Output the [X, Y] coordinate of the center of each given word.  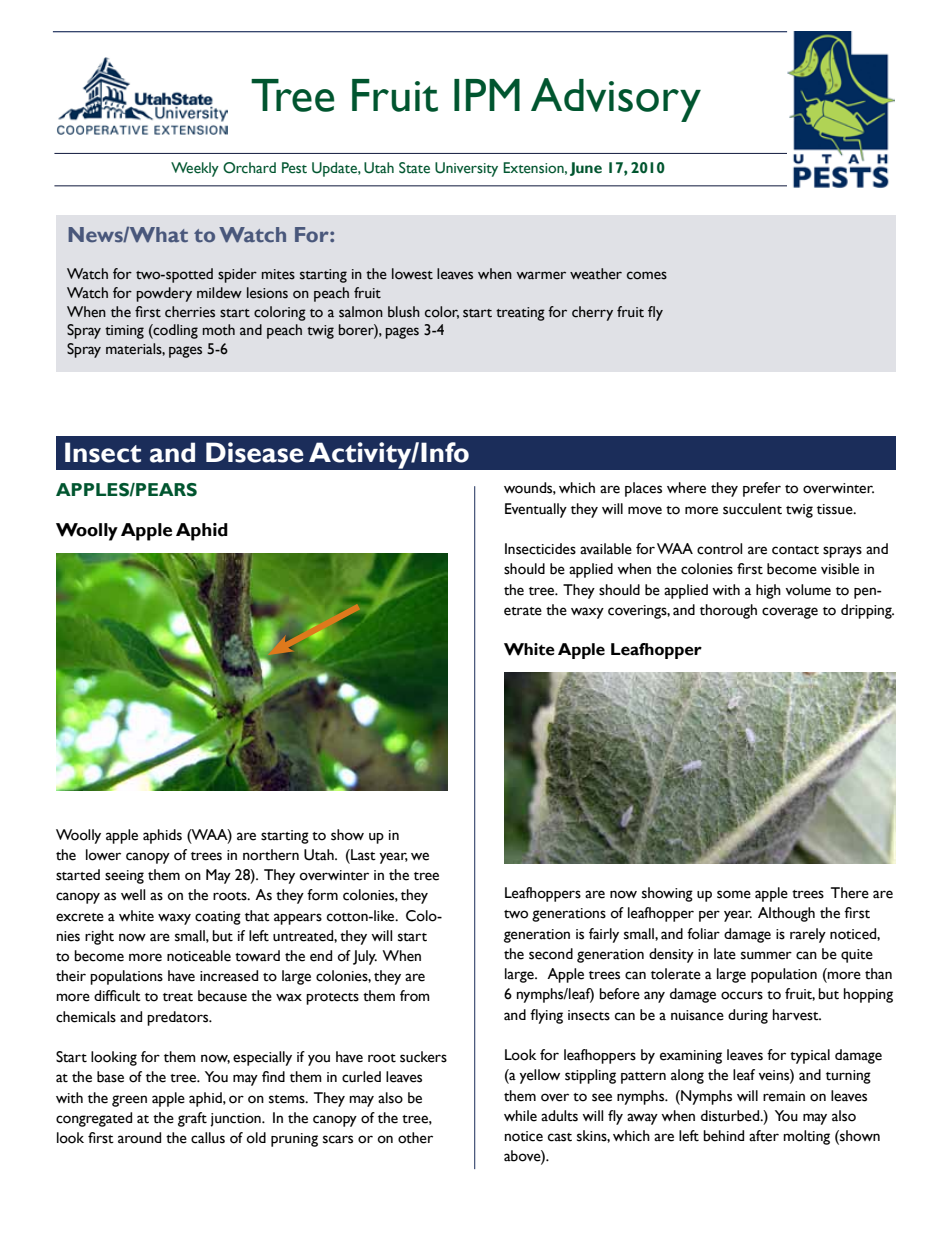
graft [192, 1119]
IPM [487, 95]
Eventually [536, 510]
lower [103, 855]
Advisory [616, 100]
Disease [254, 452]
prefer [762, 489]
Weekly [195, 169]
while [520, 1116]
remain [784, 1096]
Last [362, 855]
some [734, 894]
